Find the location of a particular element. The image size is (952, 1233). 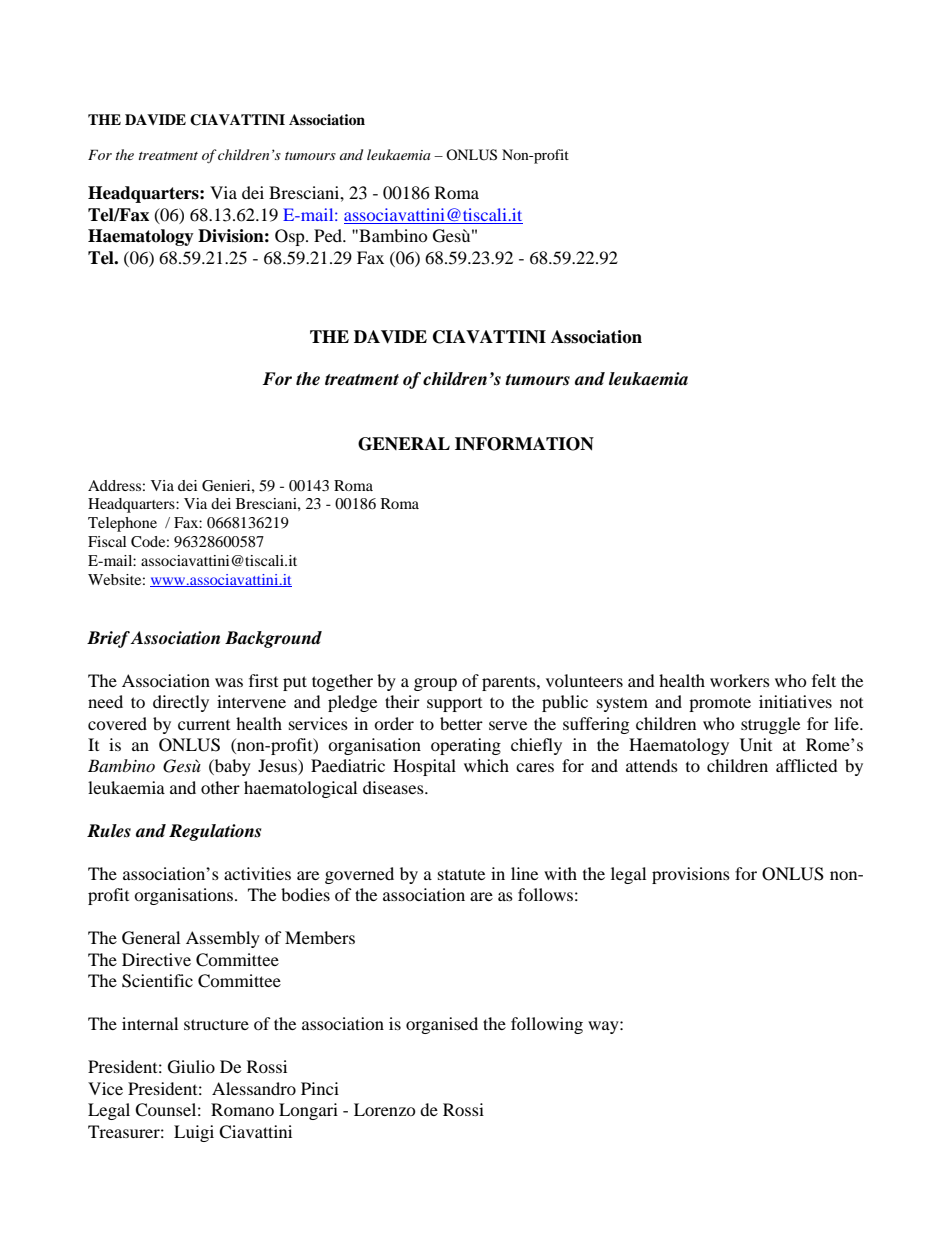

Luigi is located at coordinates (194, 1133).
